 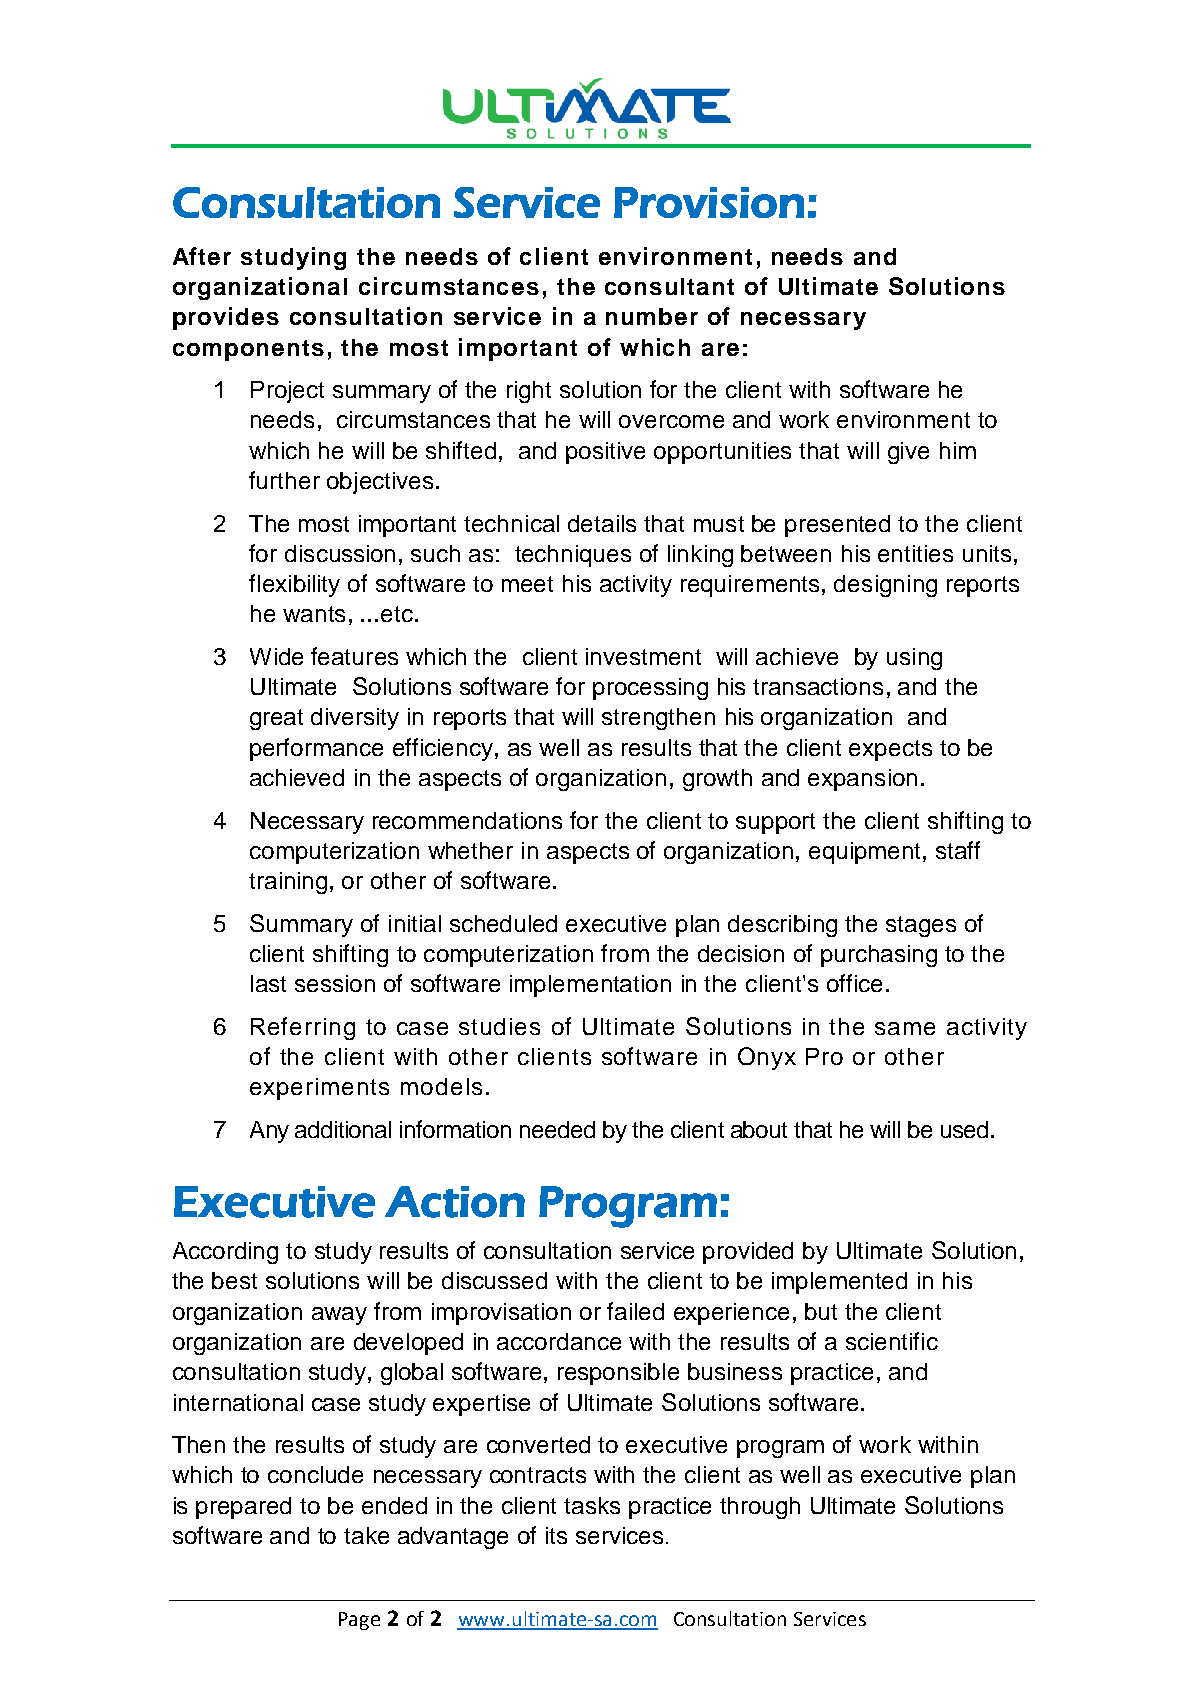 I want to click on tasks, so click(x=592, y=1505).
